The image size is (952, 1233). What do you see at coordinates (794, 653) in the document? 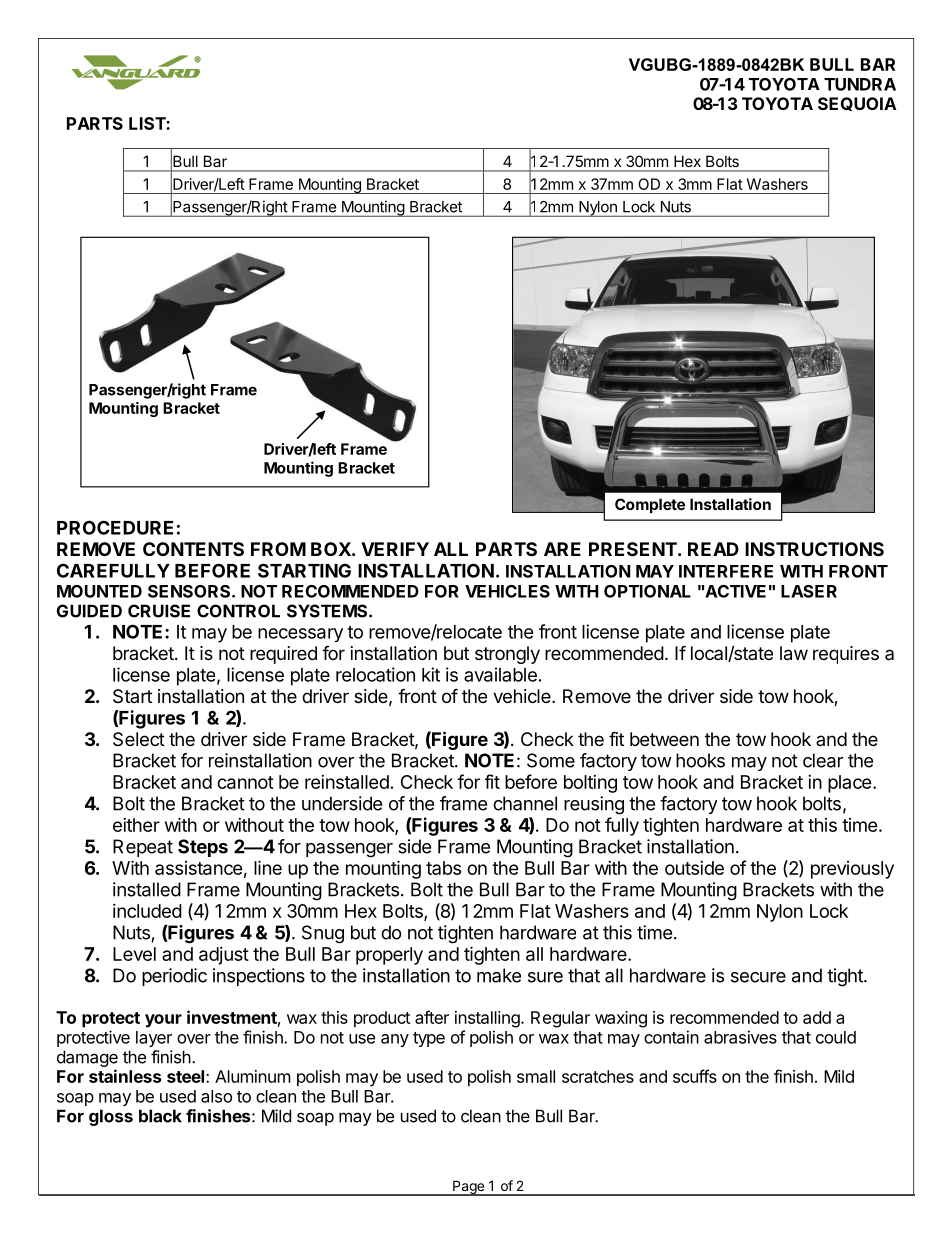
I see `law` at bounding box center [794, 653].
